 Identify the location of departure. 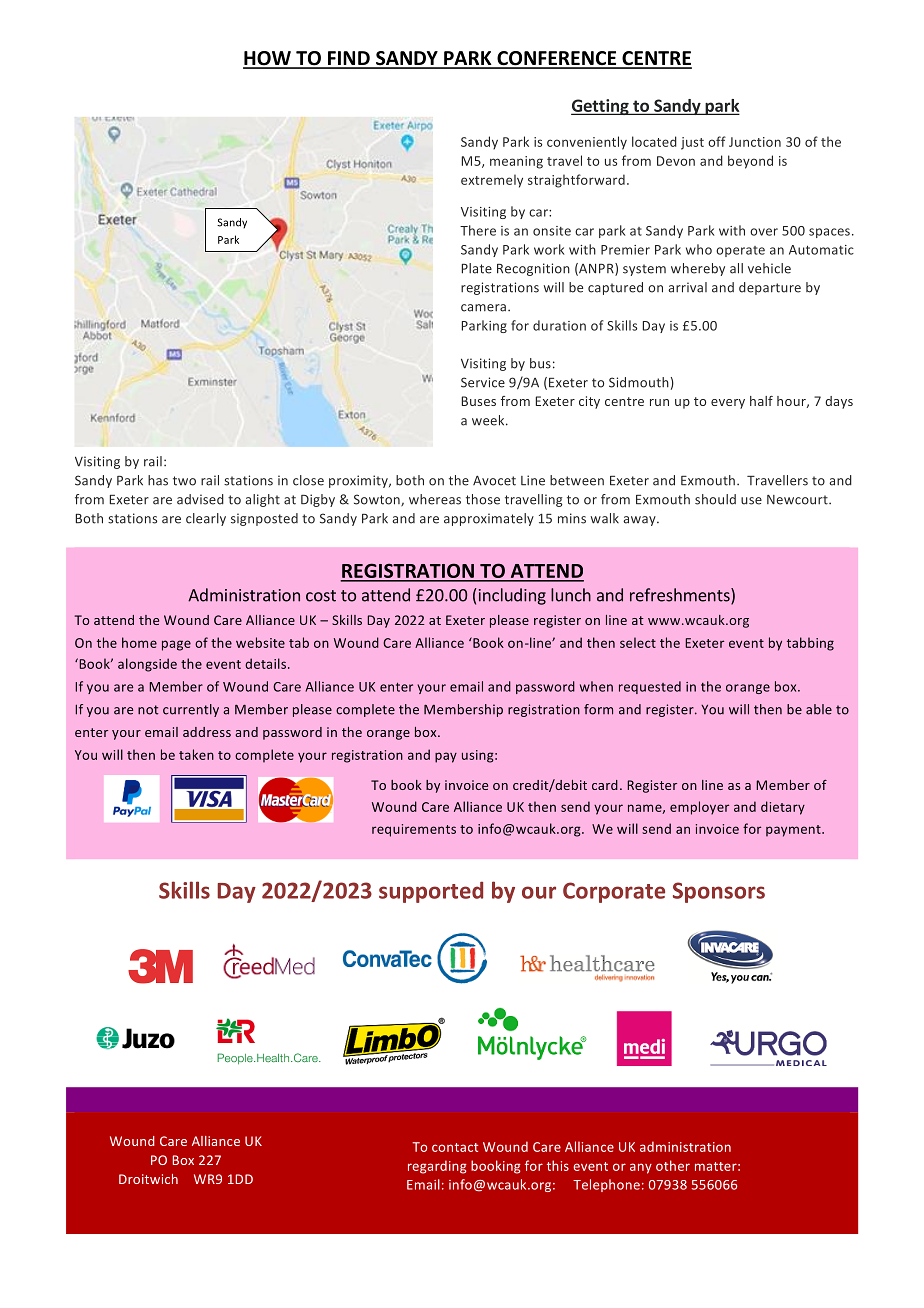
(770, 288).
